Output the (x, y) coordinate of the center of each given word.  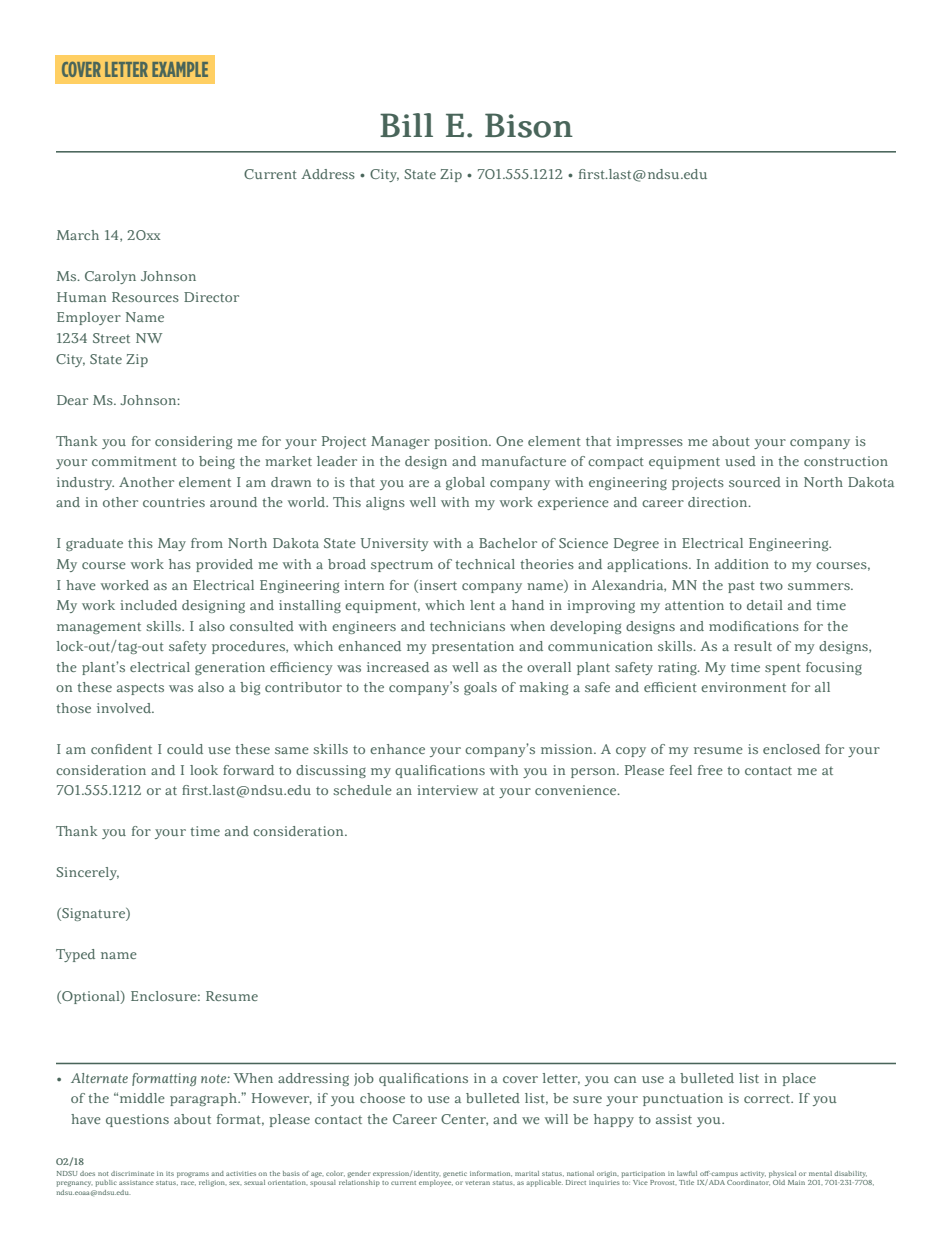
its (170, 1173)
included (148, 605)
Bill (406, 125)
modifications (754, 626)
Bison (529, 125)
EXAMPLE (180, 69)
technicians (467, 626)
